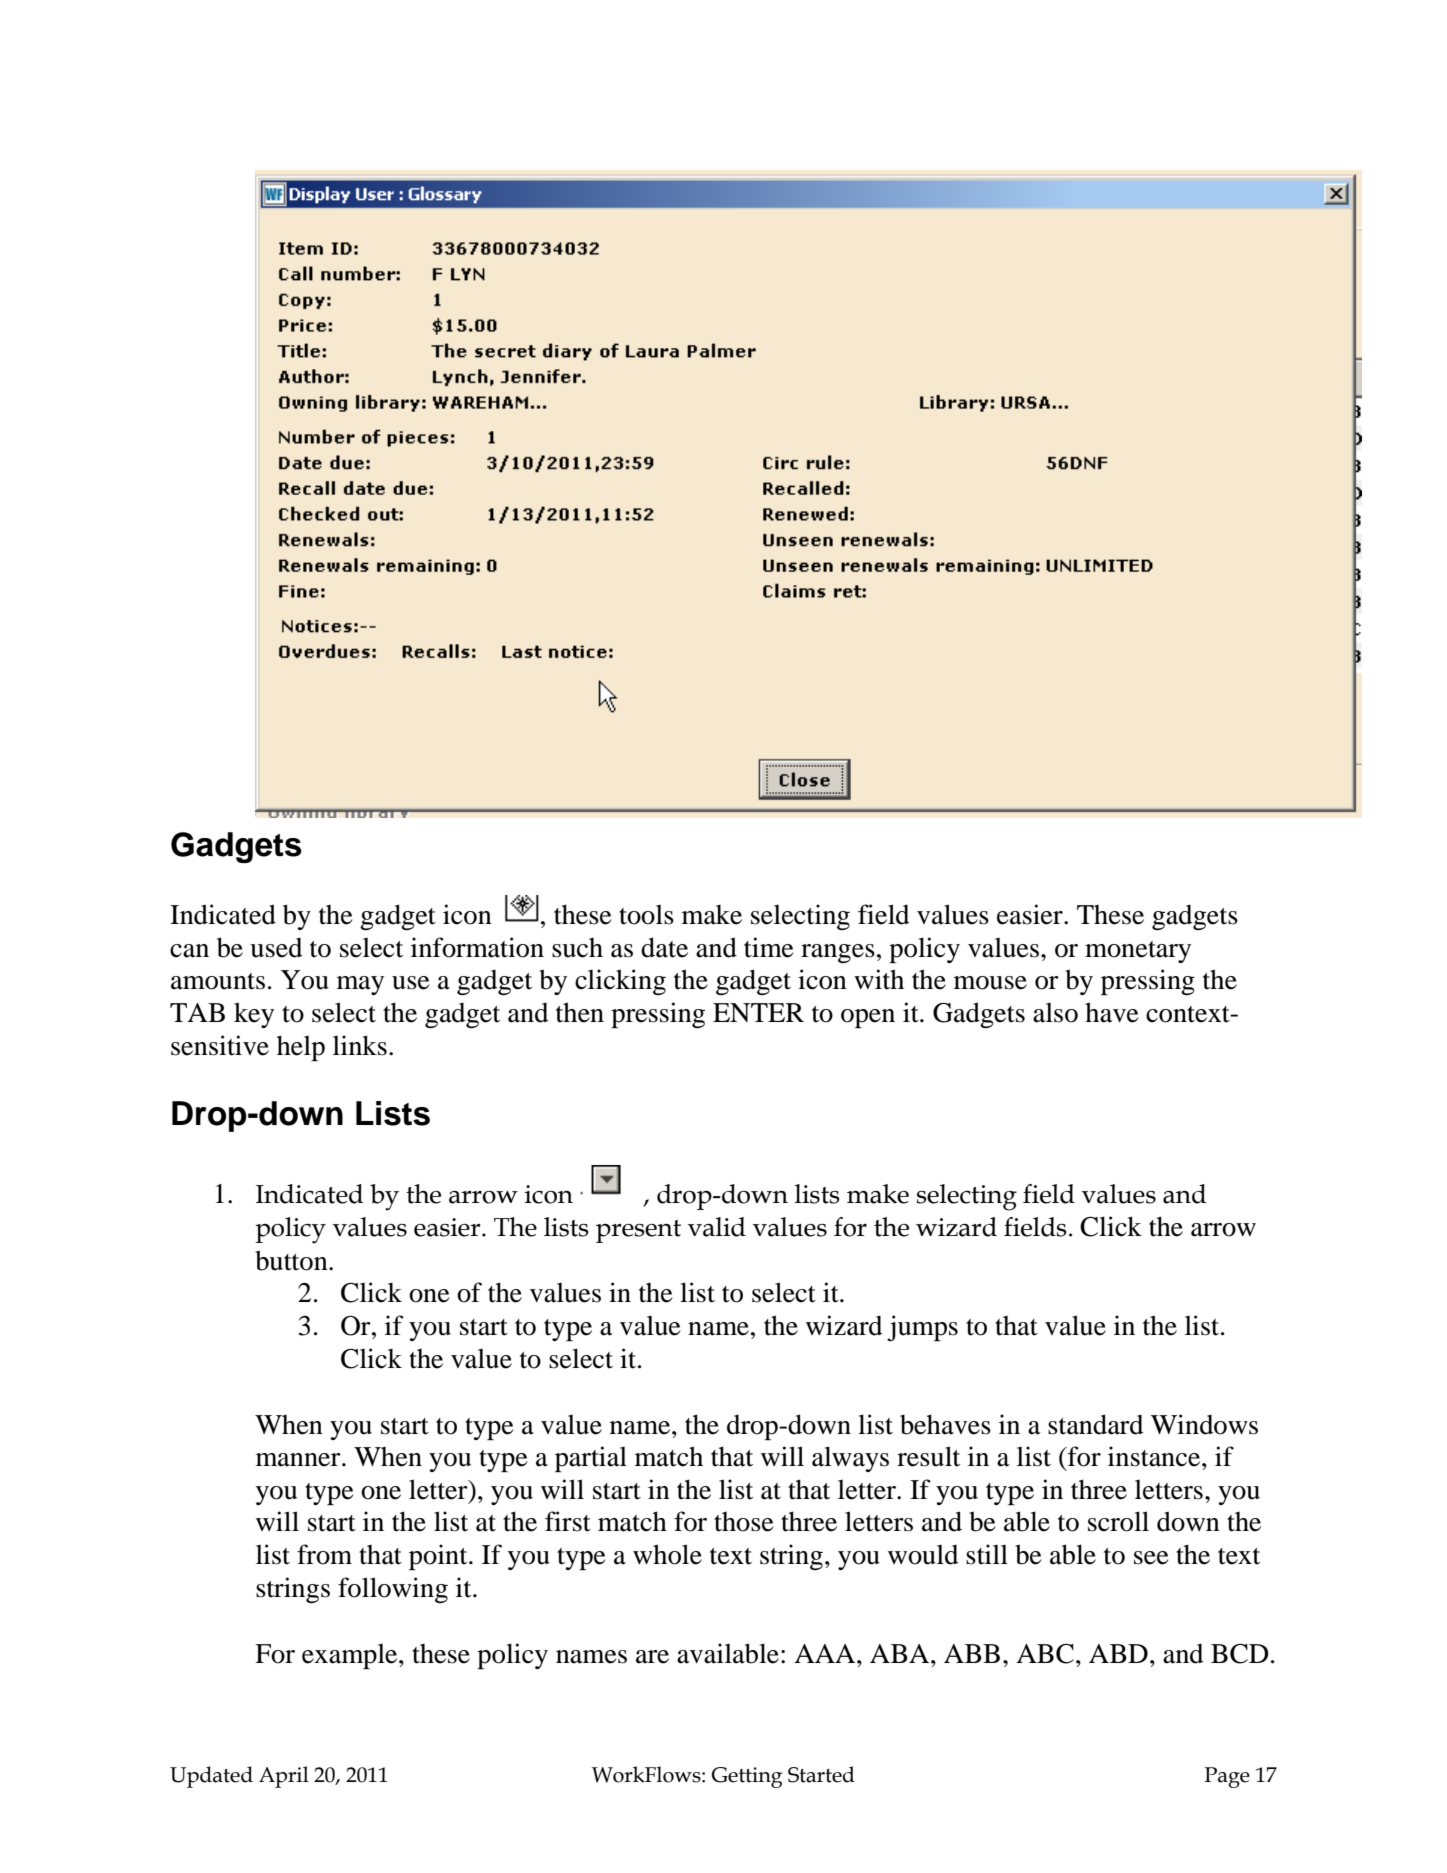 This screenshot has height=1873, width=1447. What do you see at coordinates (922, 1328) in the screenshot?
I see `jumps` at bounding box center [922, 1328].
